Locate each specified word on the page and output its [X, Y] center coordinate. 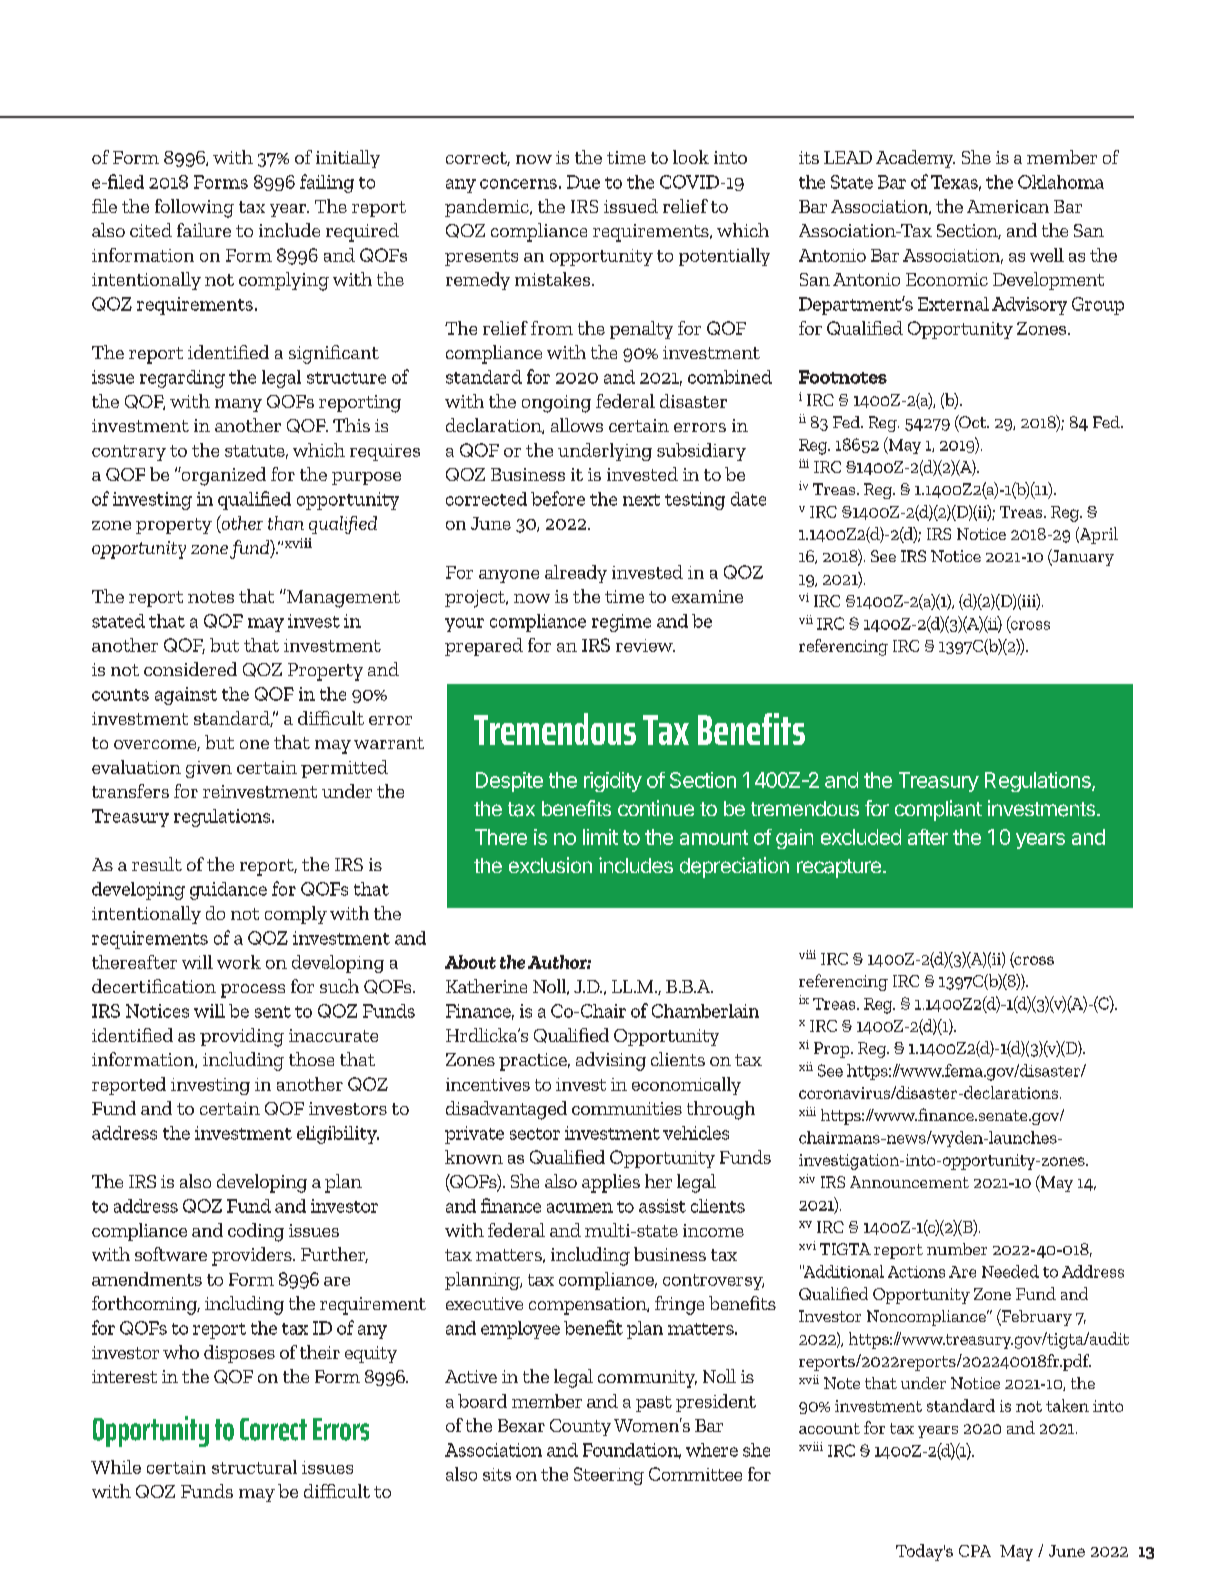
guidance [228, 891]
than [286, 523]
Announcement [909, 1182]
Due [583, 182]
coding [256, 1232]
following [194, 208]
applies [611, 1183]
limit [600, 837]
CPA [975, 1551]
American [1008, 206]
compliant [938, 810]
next [641, 500]
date [748, 499]
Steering [609, 1476]
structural [254, 1467]
